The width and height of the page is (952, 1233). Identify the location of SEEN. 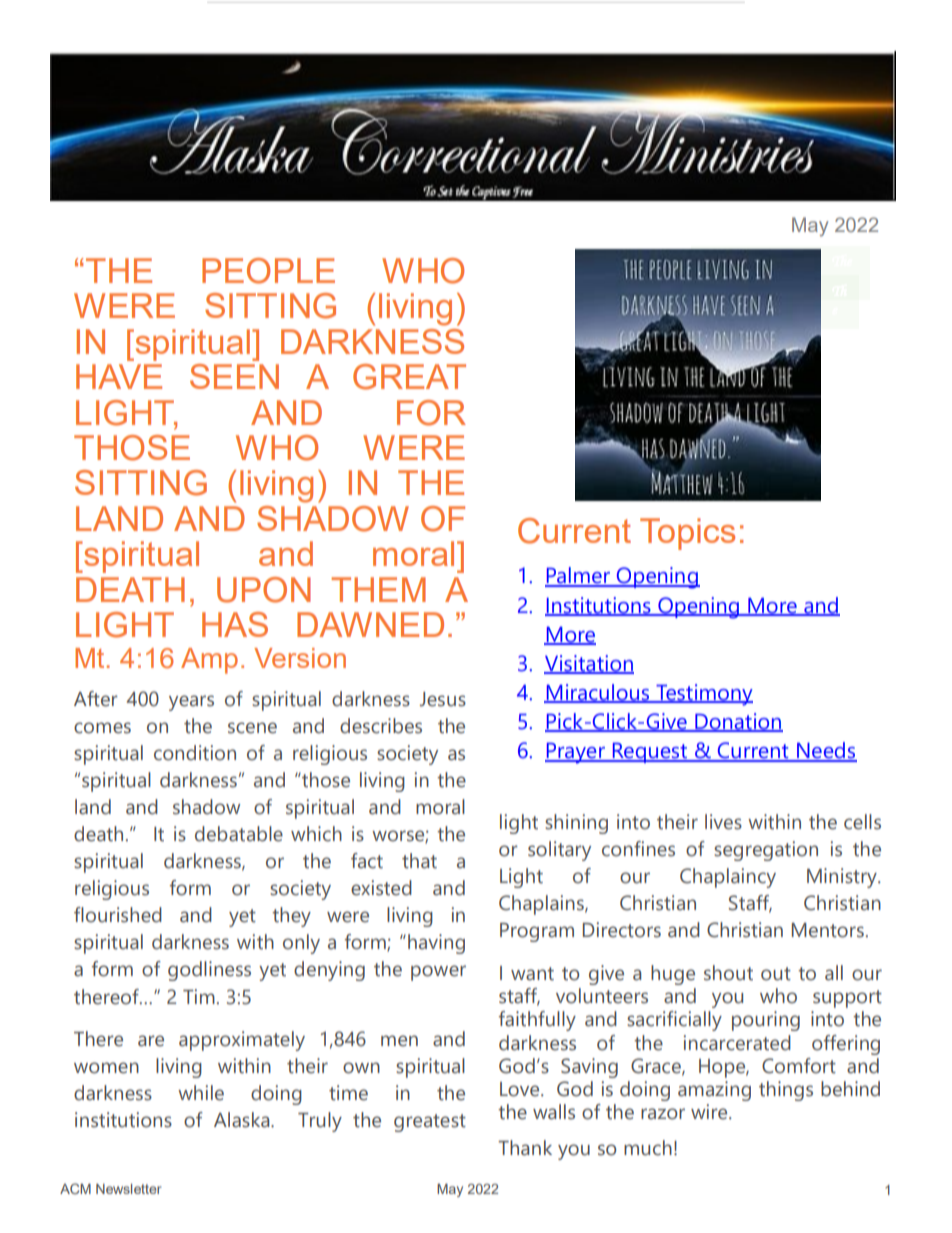
(234, 376).
